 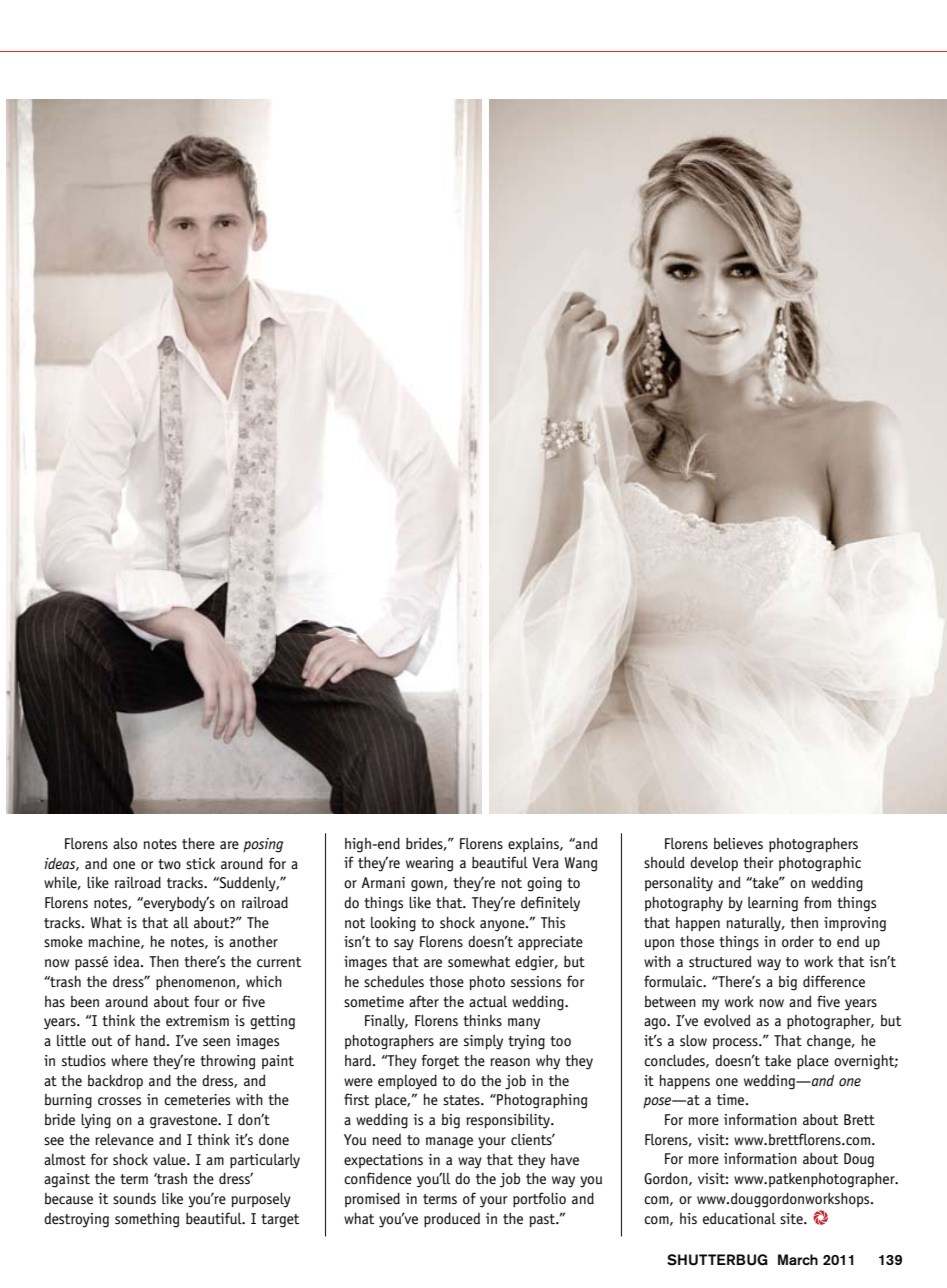 What do you see at coordinates (115, 1081) in the page?
I see `backdrop` at bounding box center [115, 1081].
